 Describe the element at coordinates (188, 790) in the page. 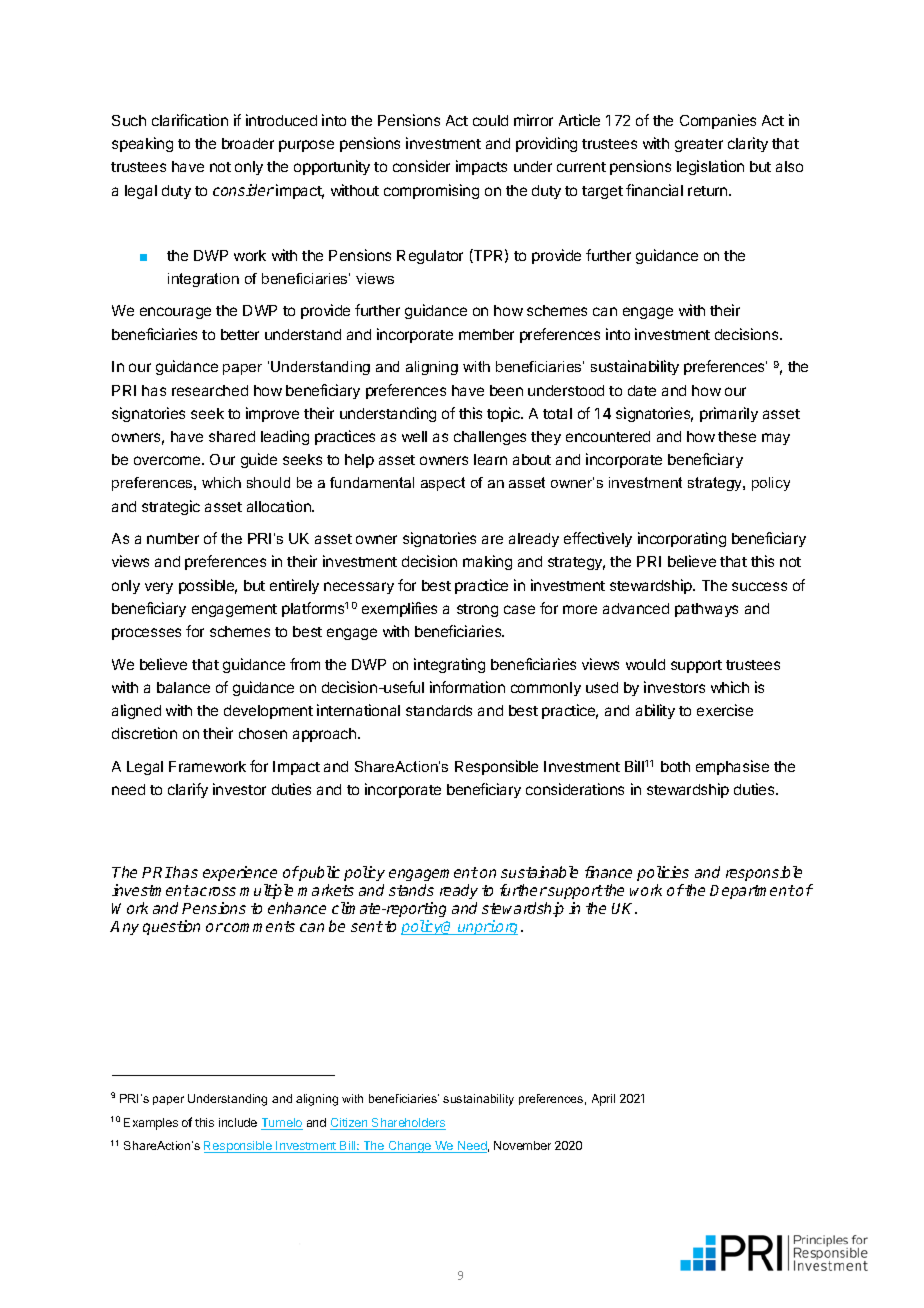

I see `clarify` at that location.
